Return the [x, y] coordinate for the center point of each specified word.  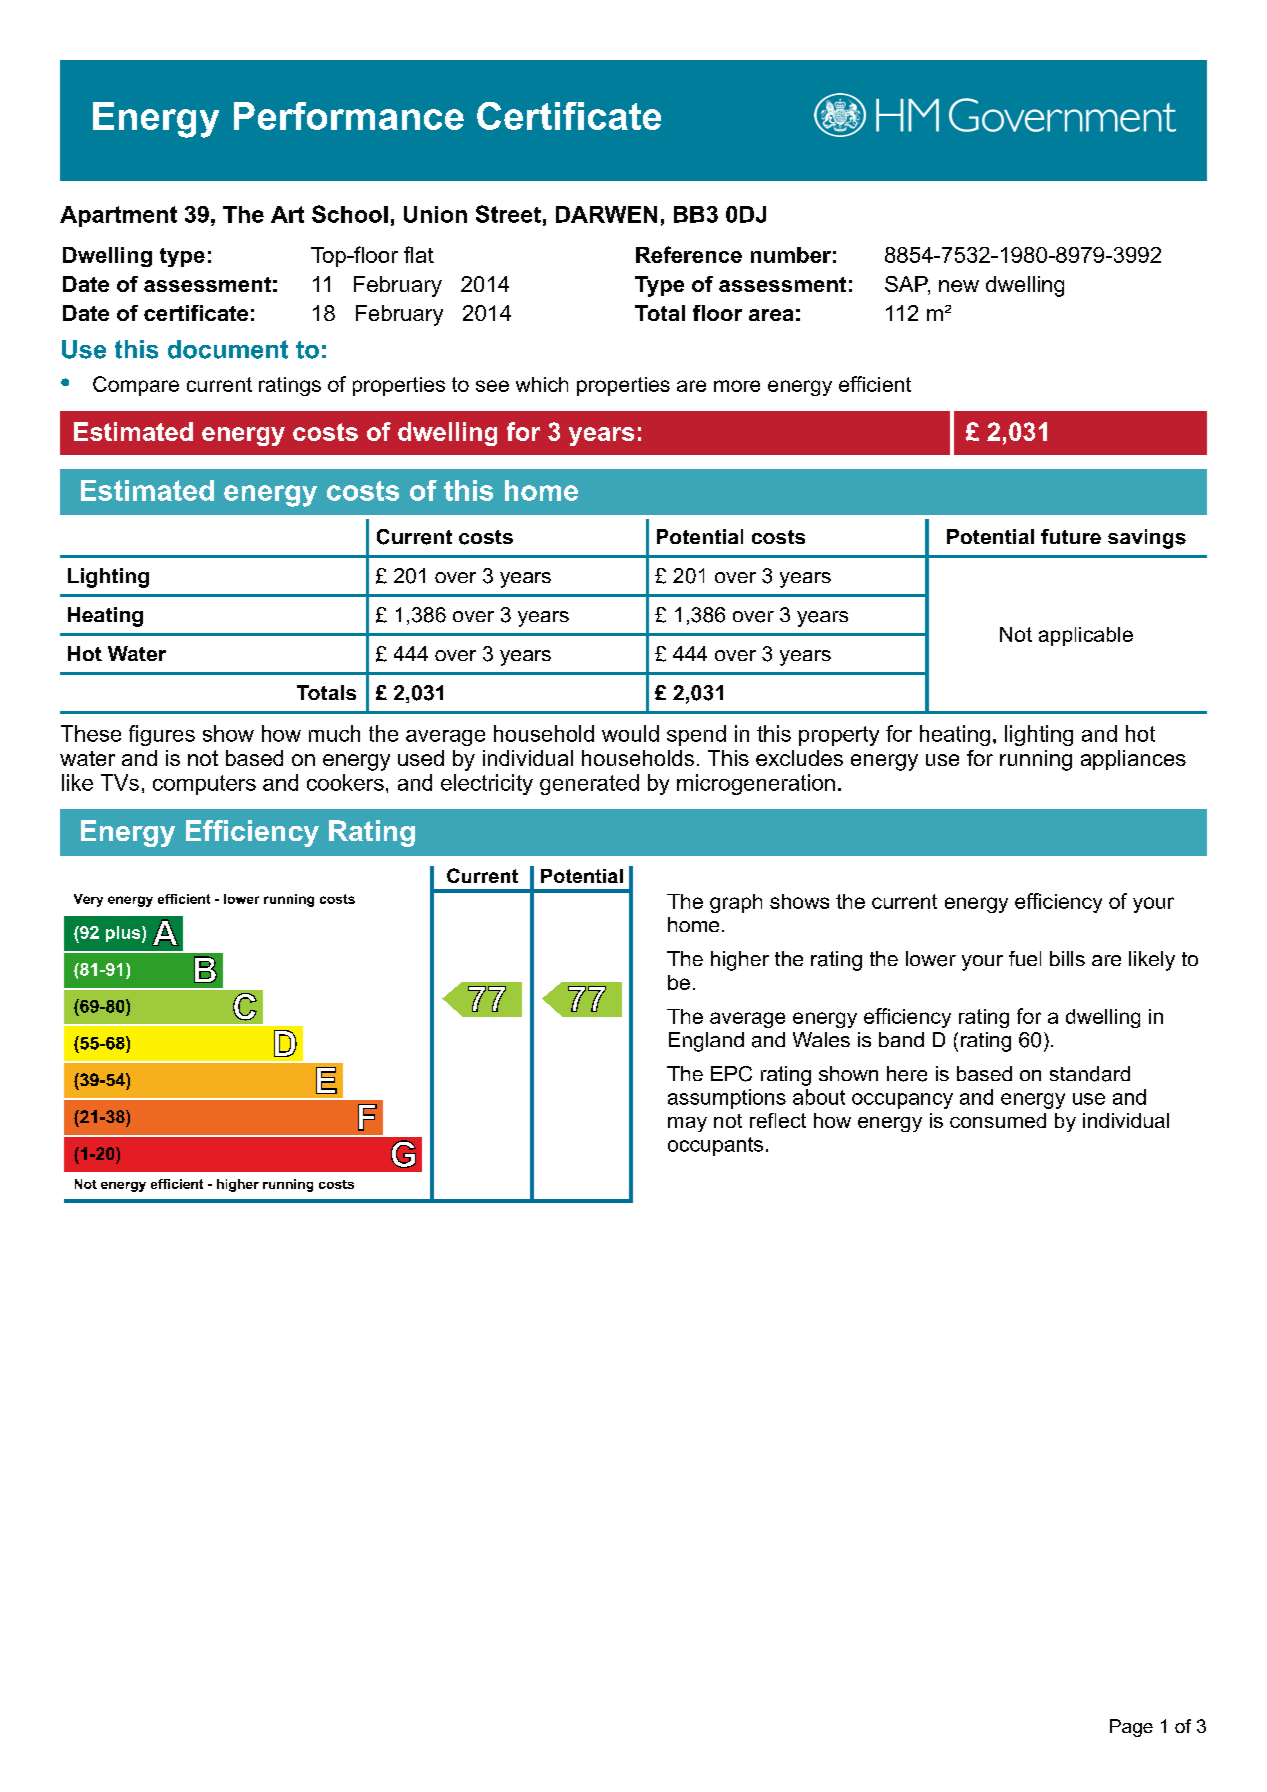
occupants [715, 1146]
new [959, 286]
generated [589, 784]
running [1036, 760]
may [687, 1124]
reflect [778, 1120]
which [542, 384]
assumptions [727, 1099]
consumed [998, 1120]
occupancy [902, 1101]
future [1071, 536]
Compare [136, 386]
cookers [345, 782]
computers [204, 785]
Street [508, 214]
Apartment [118, 216]
